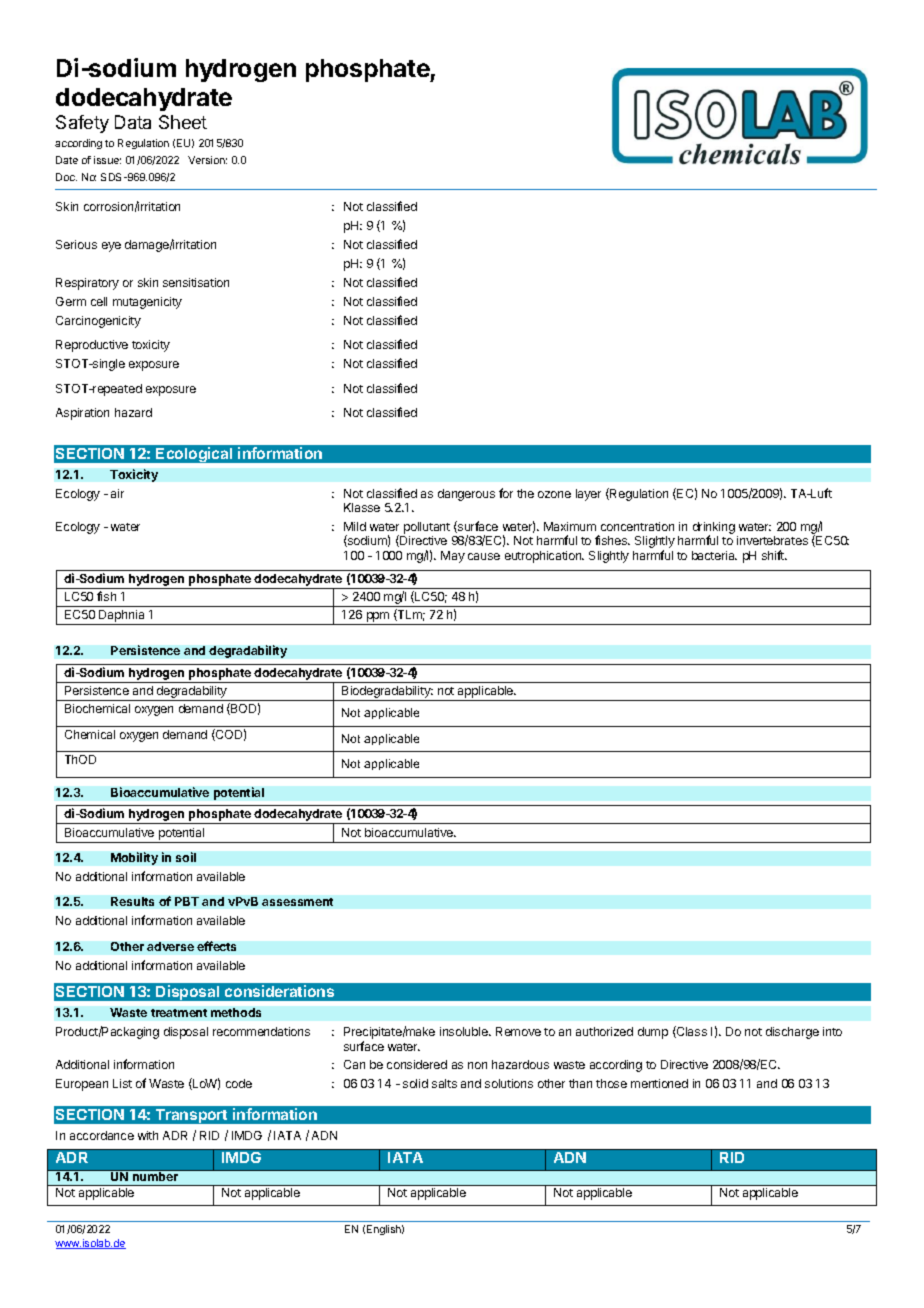 This screenshot has height=1308, width=924. Describe the element at coordinates (378, 618) in the screenshot. I see `ppm` at that location.
